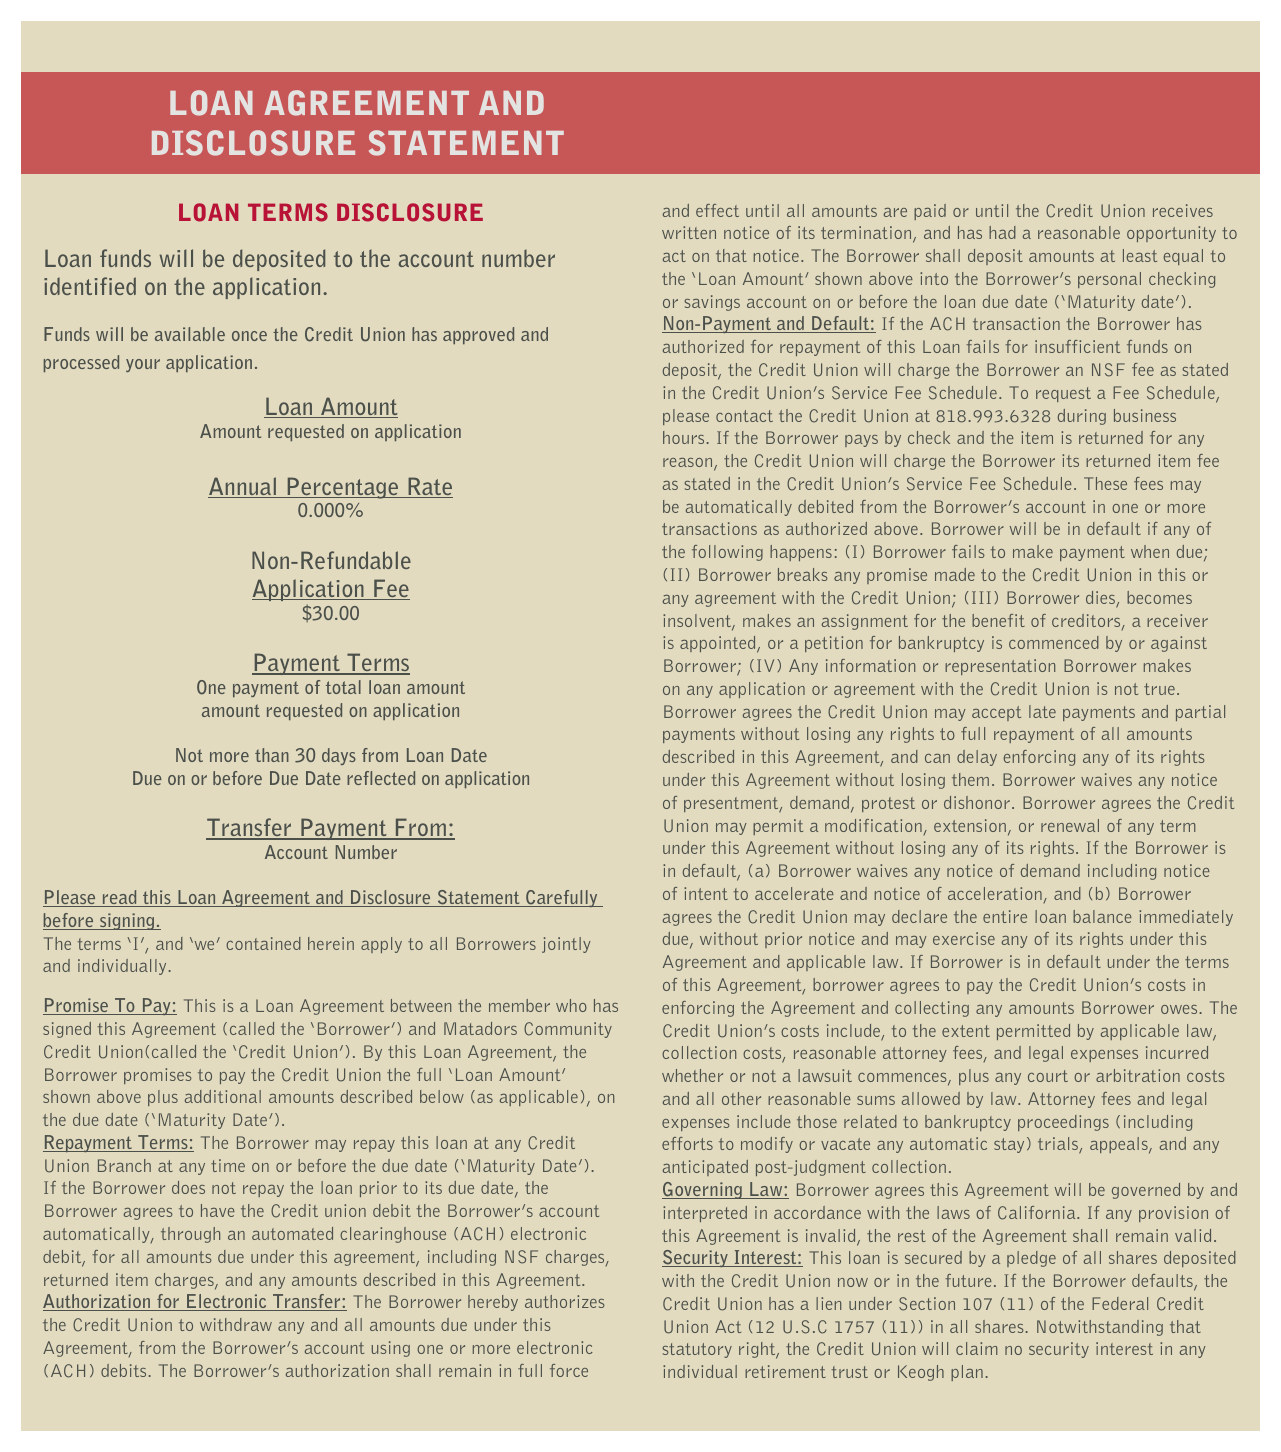 Image resolution: width=1281 pixels, height=1452 pixels. What do you see at coordinates (697, 1350) in the document?
I see `statutory` at bounding box center [697, 1350].
